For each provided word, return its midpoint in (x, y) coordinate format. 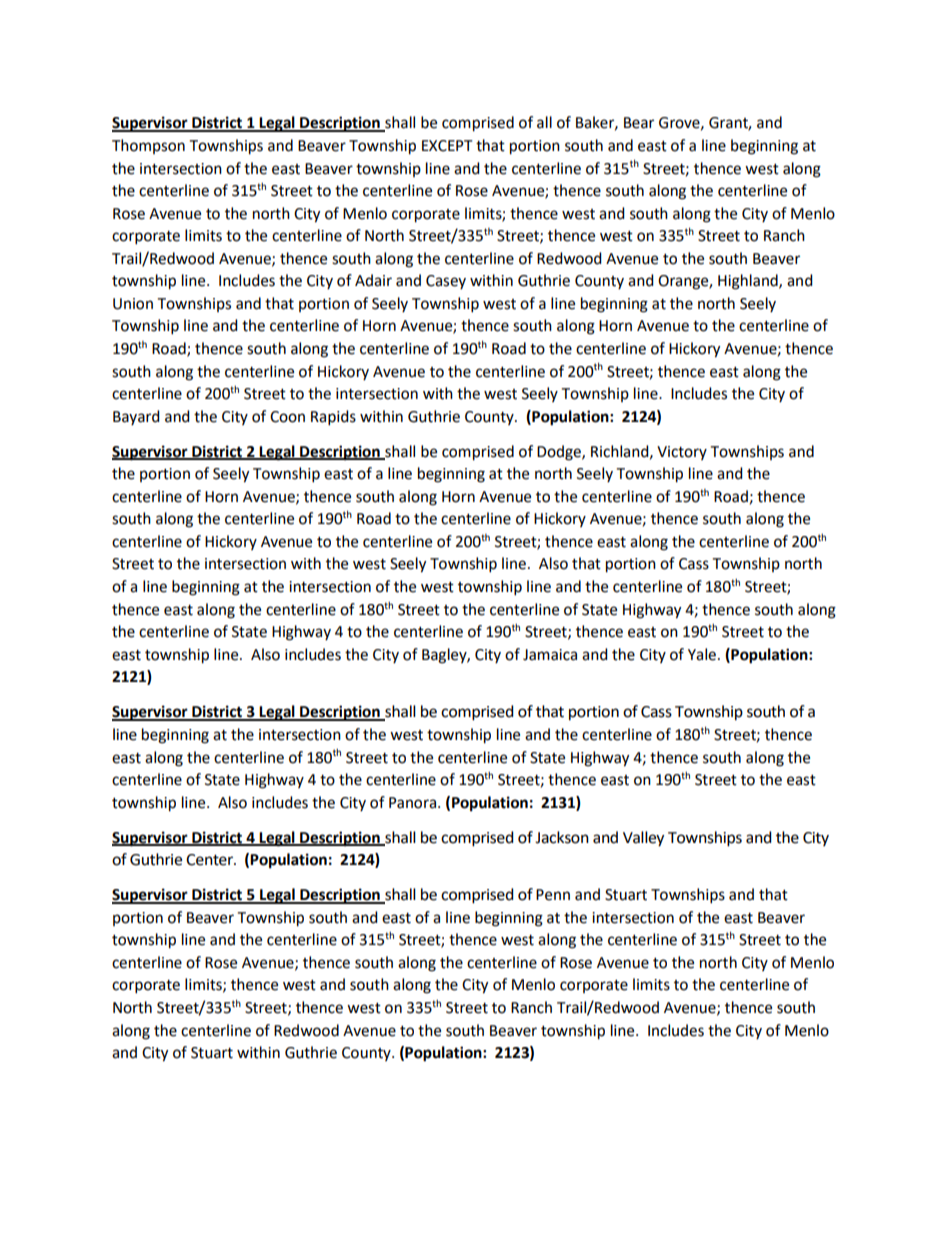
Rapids (333, 418)
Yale (703, 654)
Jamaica (550, 655)
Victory (682, 453)
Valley (643, 839)
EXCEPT (447, 146)
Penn (553, 895)
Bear (639, 123)
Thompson (148, 146)
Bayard (136, 417)
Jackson (562, 837)
